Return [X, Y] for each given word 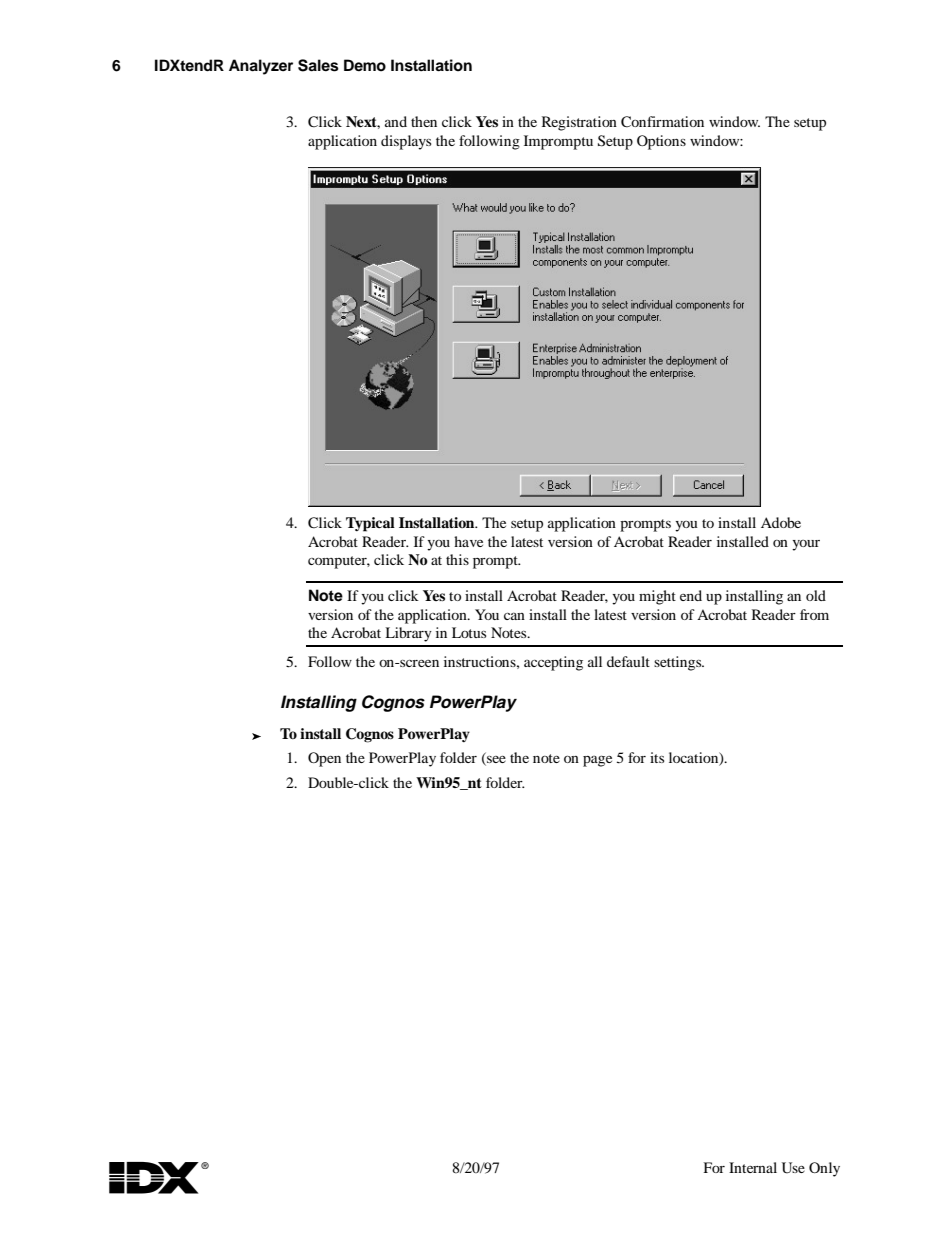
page [597, 761]
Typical [370, 524]
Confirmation [662, 122]
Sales [318, 65]
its [657, 757]
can [514, 616]
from [814, 614]
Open [324, 759]
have [468, 541]
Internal [753, 1167]
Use [793, 1168]
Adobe [781, 522]
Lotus [469, 632]
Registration [579, 123]
